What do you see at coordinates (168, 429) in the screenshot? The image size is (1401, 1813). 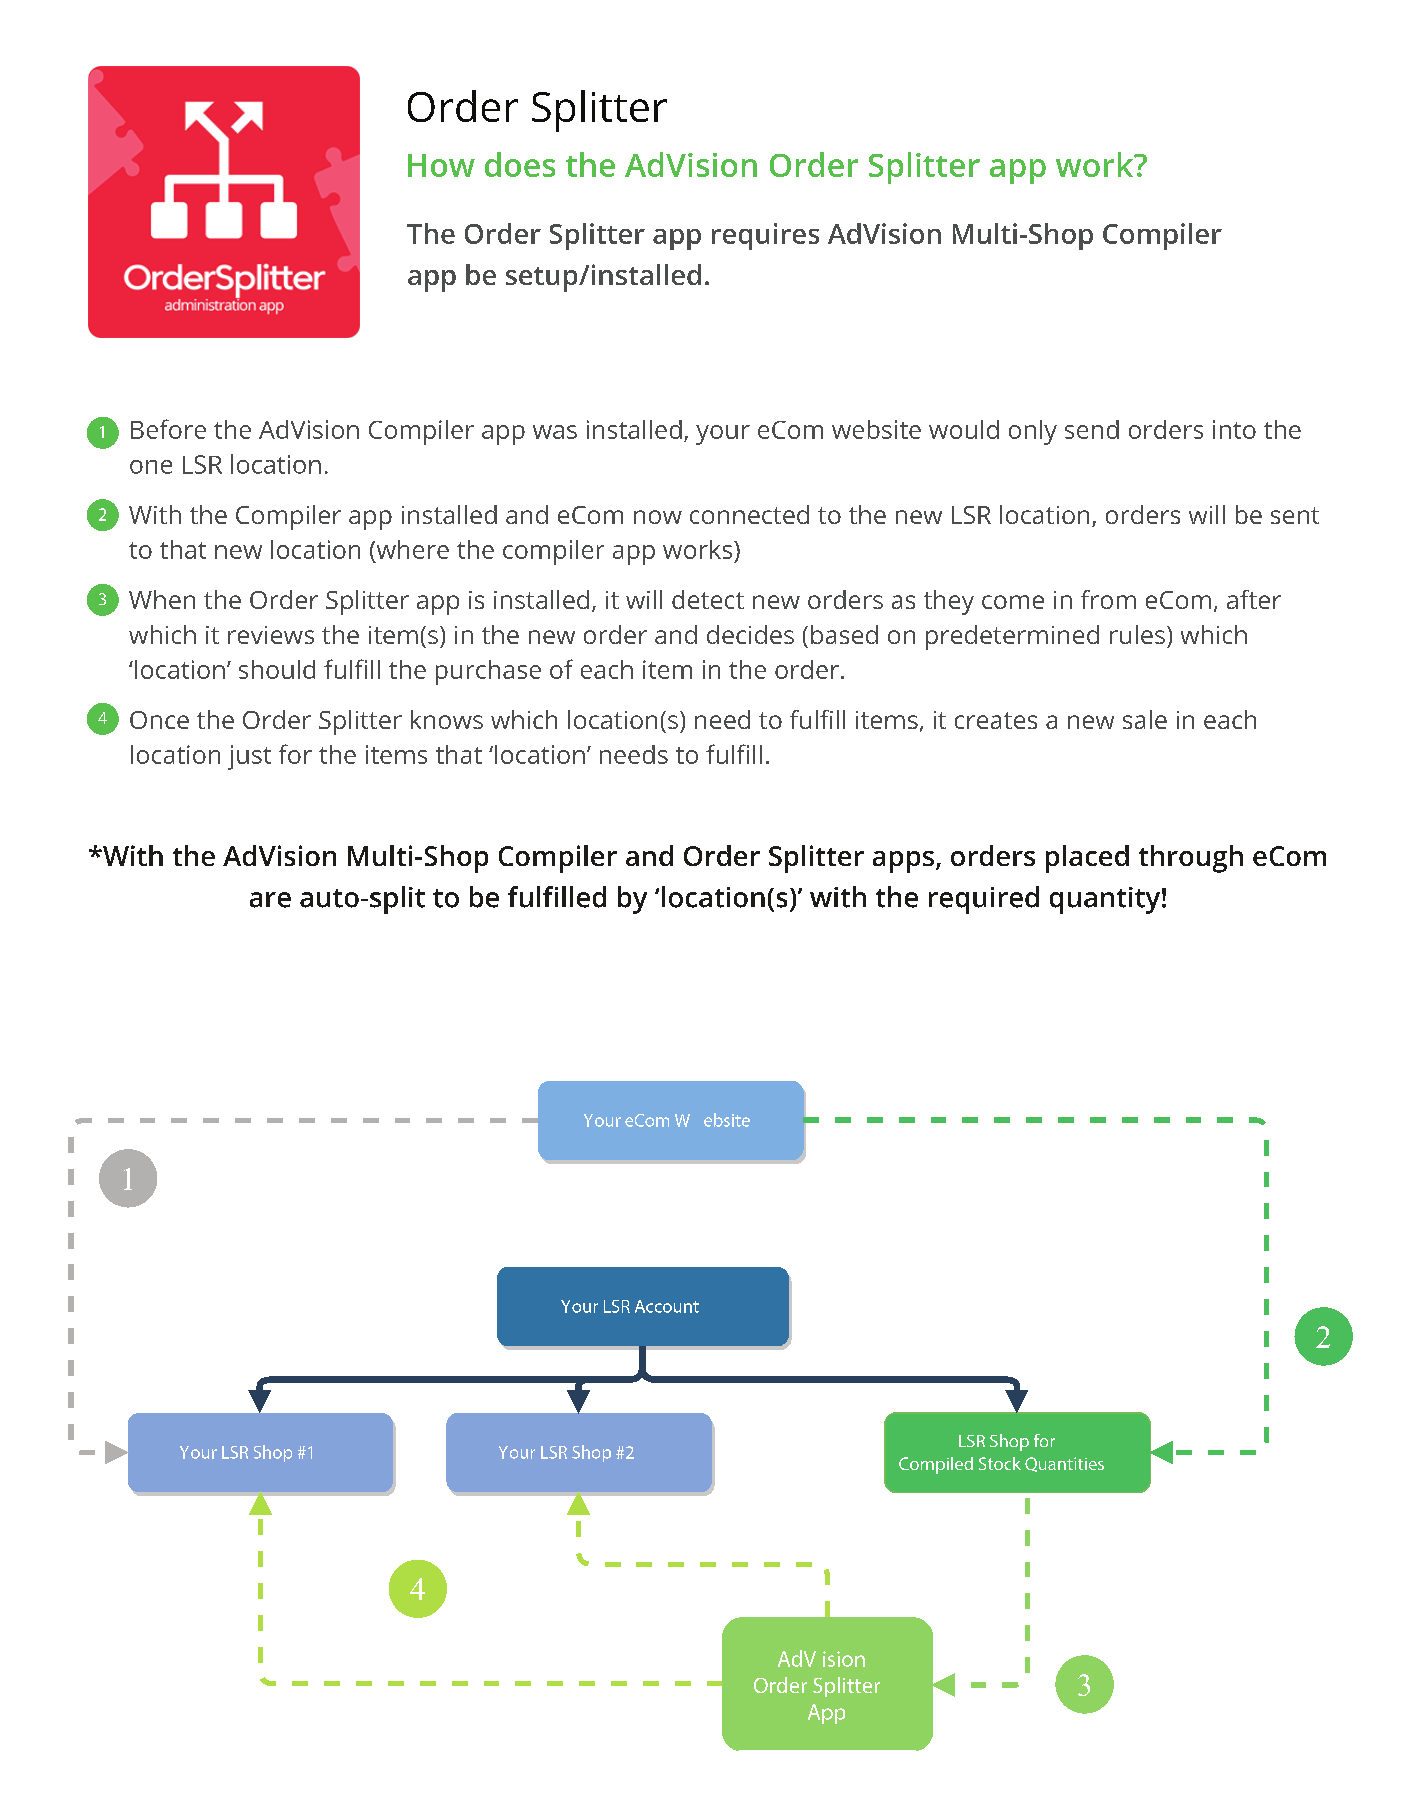 I see `Before` at bounding box center [168, 429].
